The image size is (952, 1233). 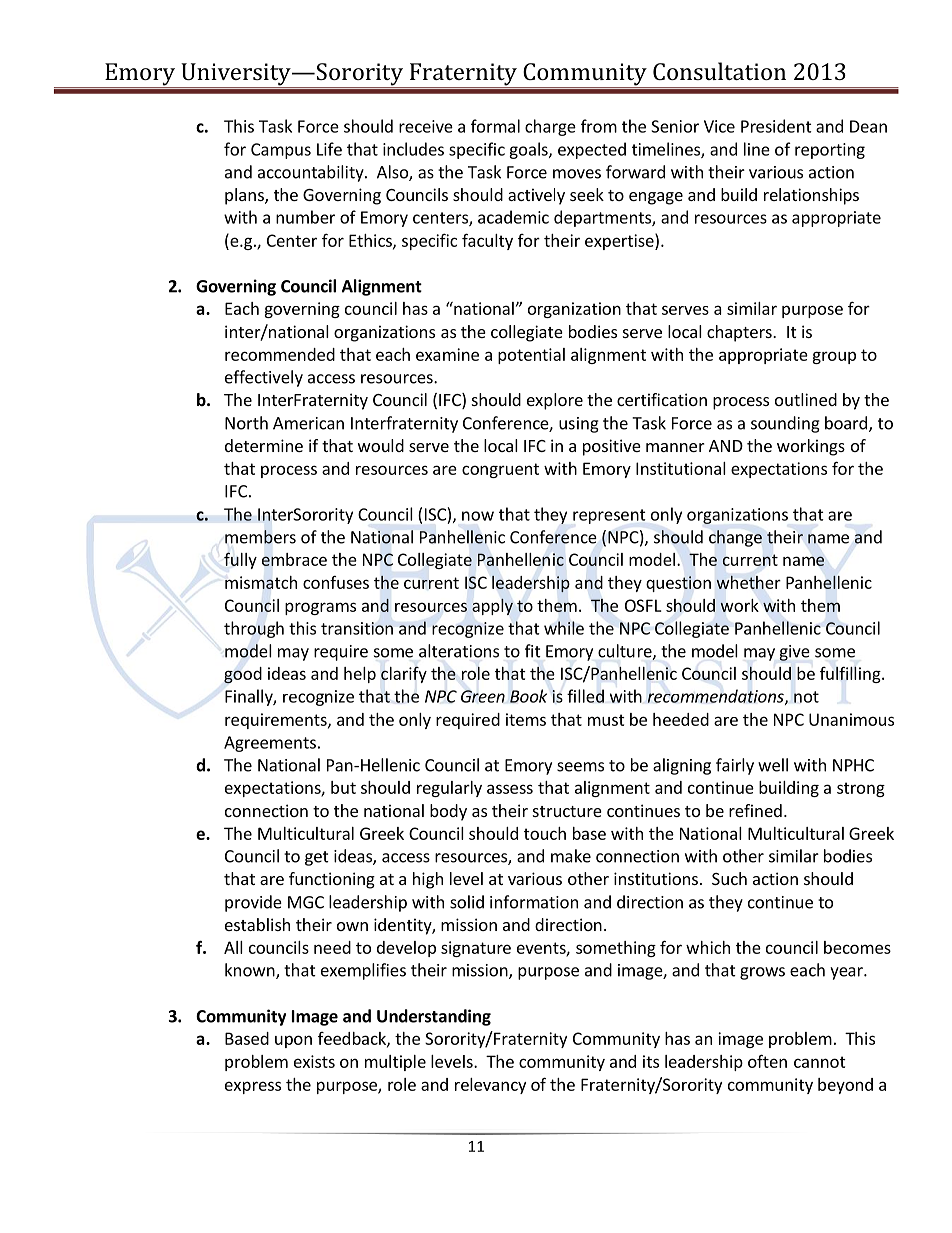 I want to click on while, so click(x=564, y=628).
